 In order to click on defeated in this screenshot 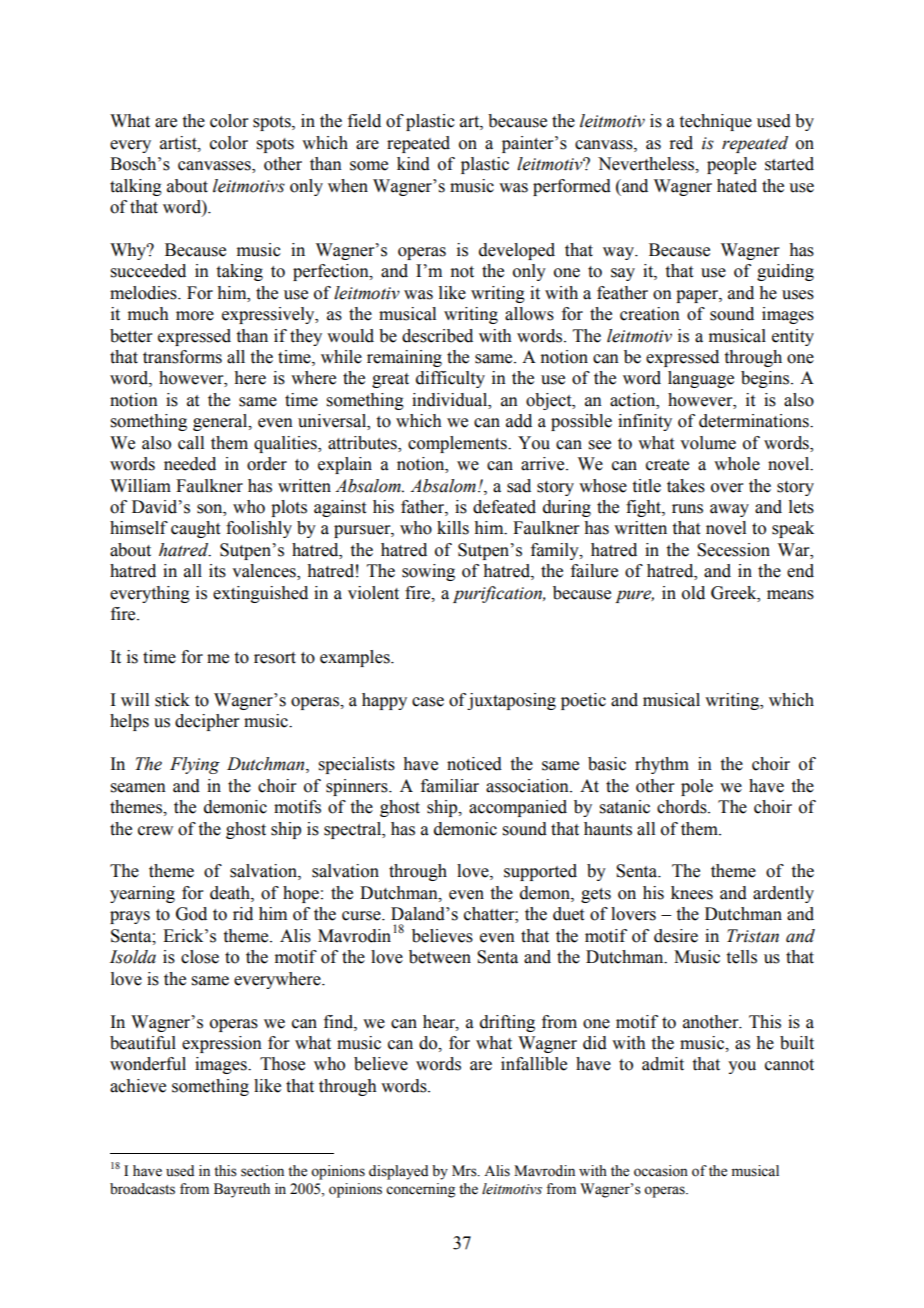, I will do `click(504, 507)`.
